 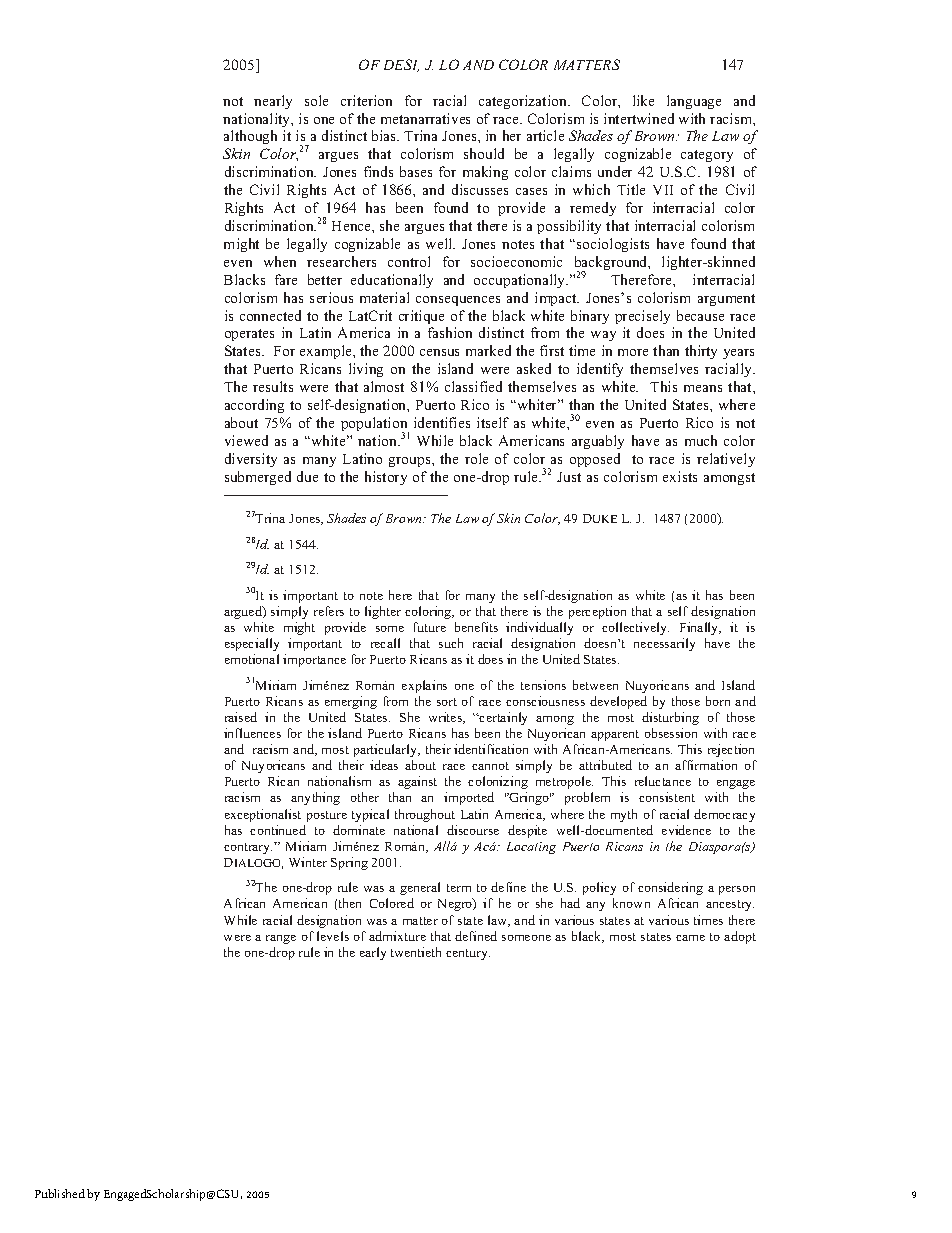 What do you see at coordinates (60, 1193) in the page?
I see `Published` at bounding box center [60, 1193].
